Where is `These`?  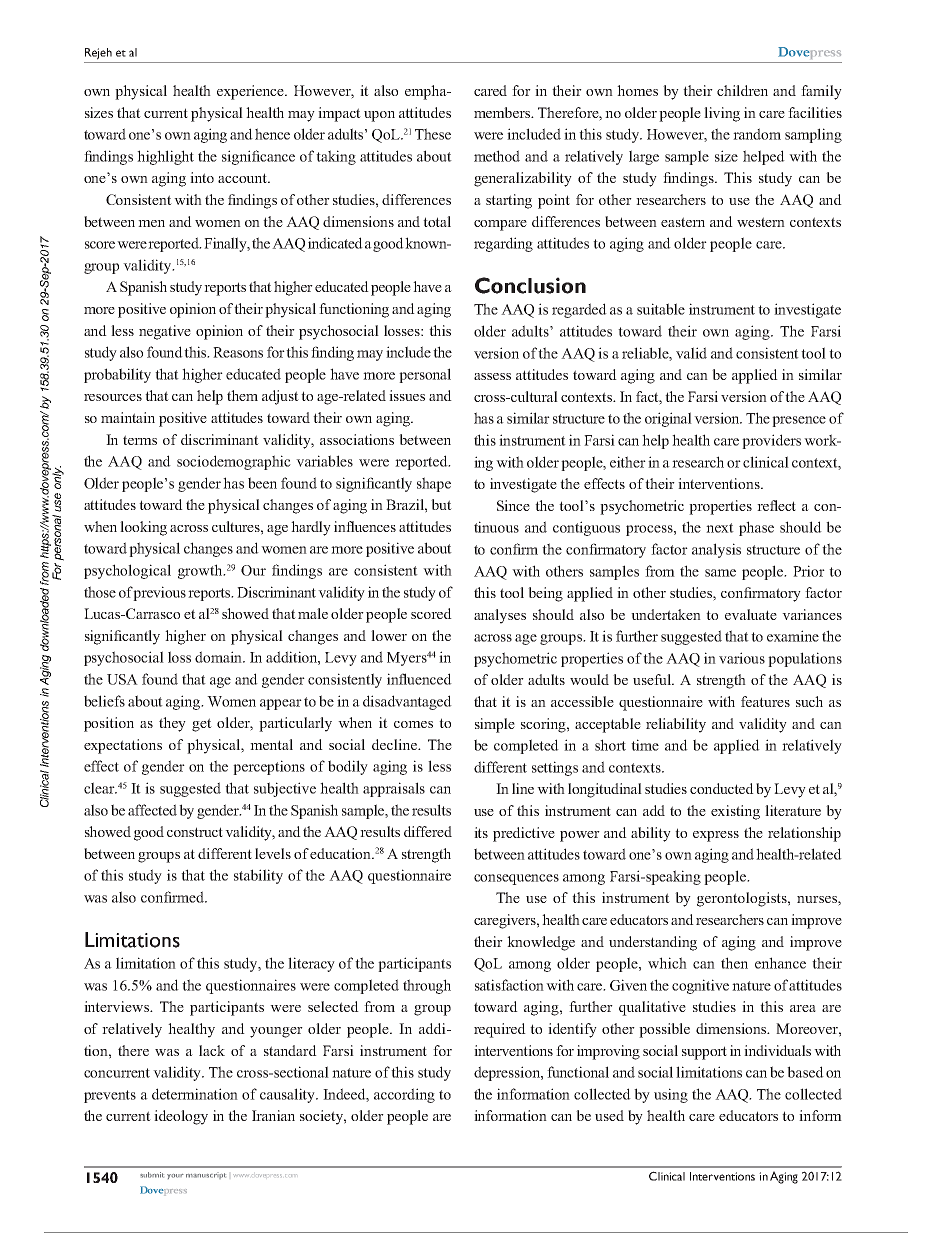
These is located at coordinates (433, 134).
